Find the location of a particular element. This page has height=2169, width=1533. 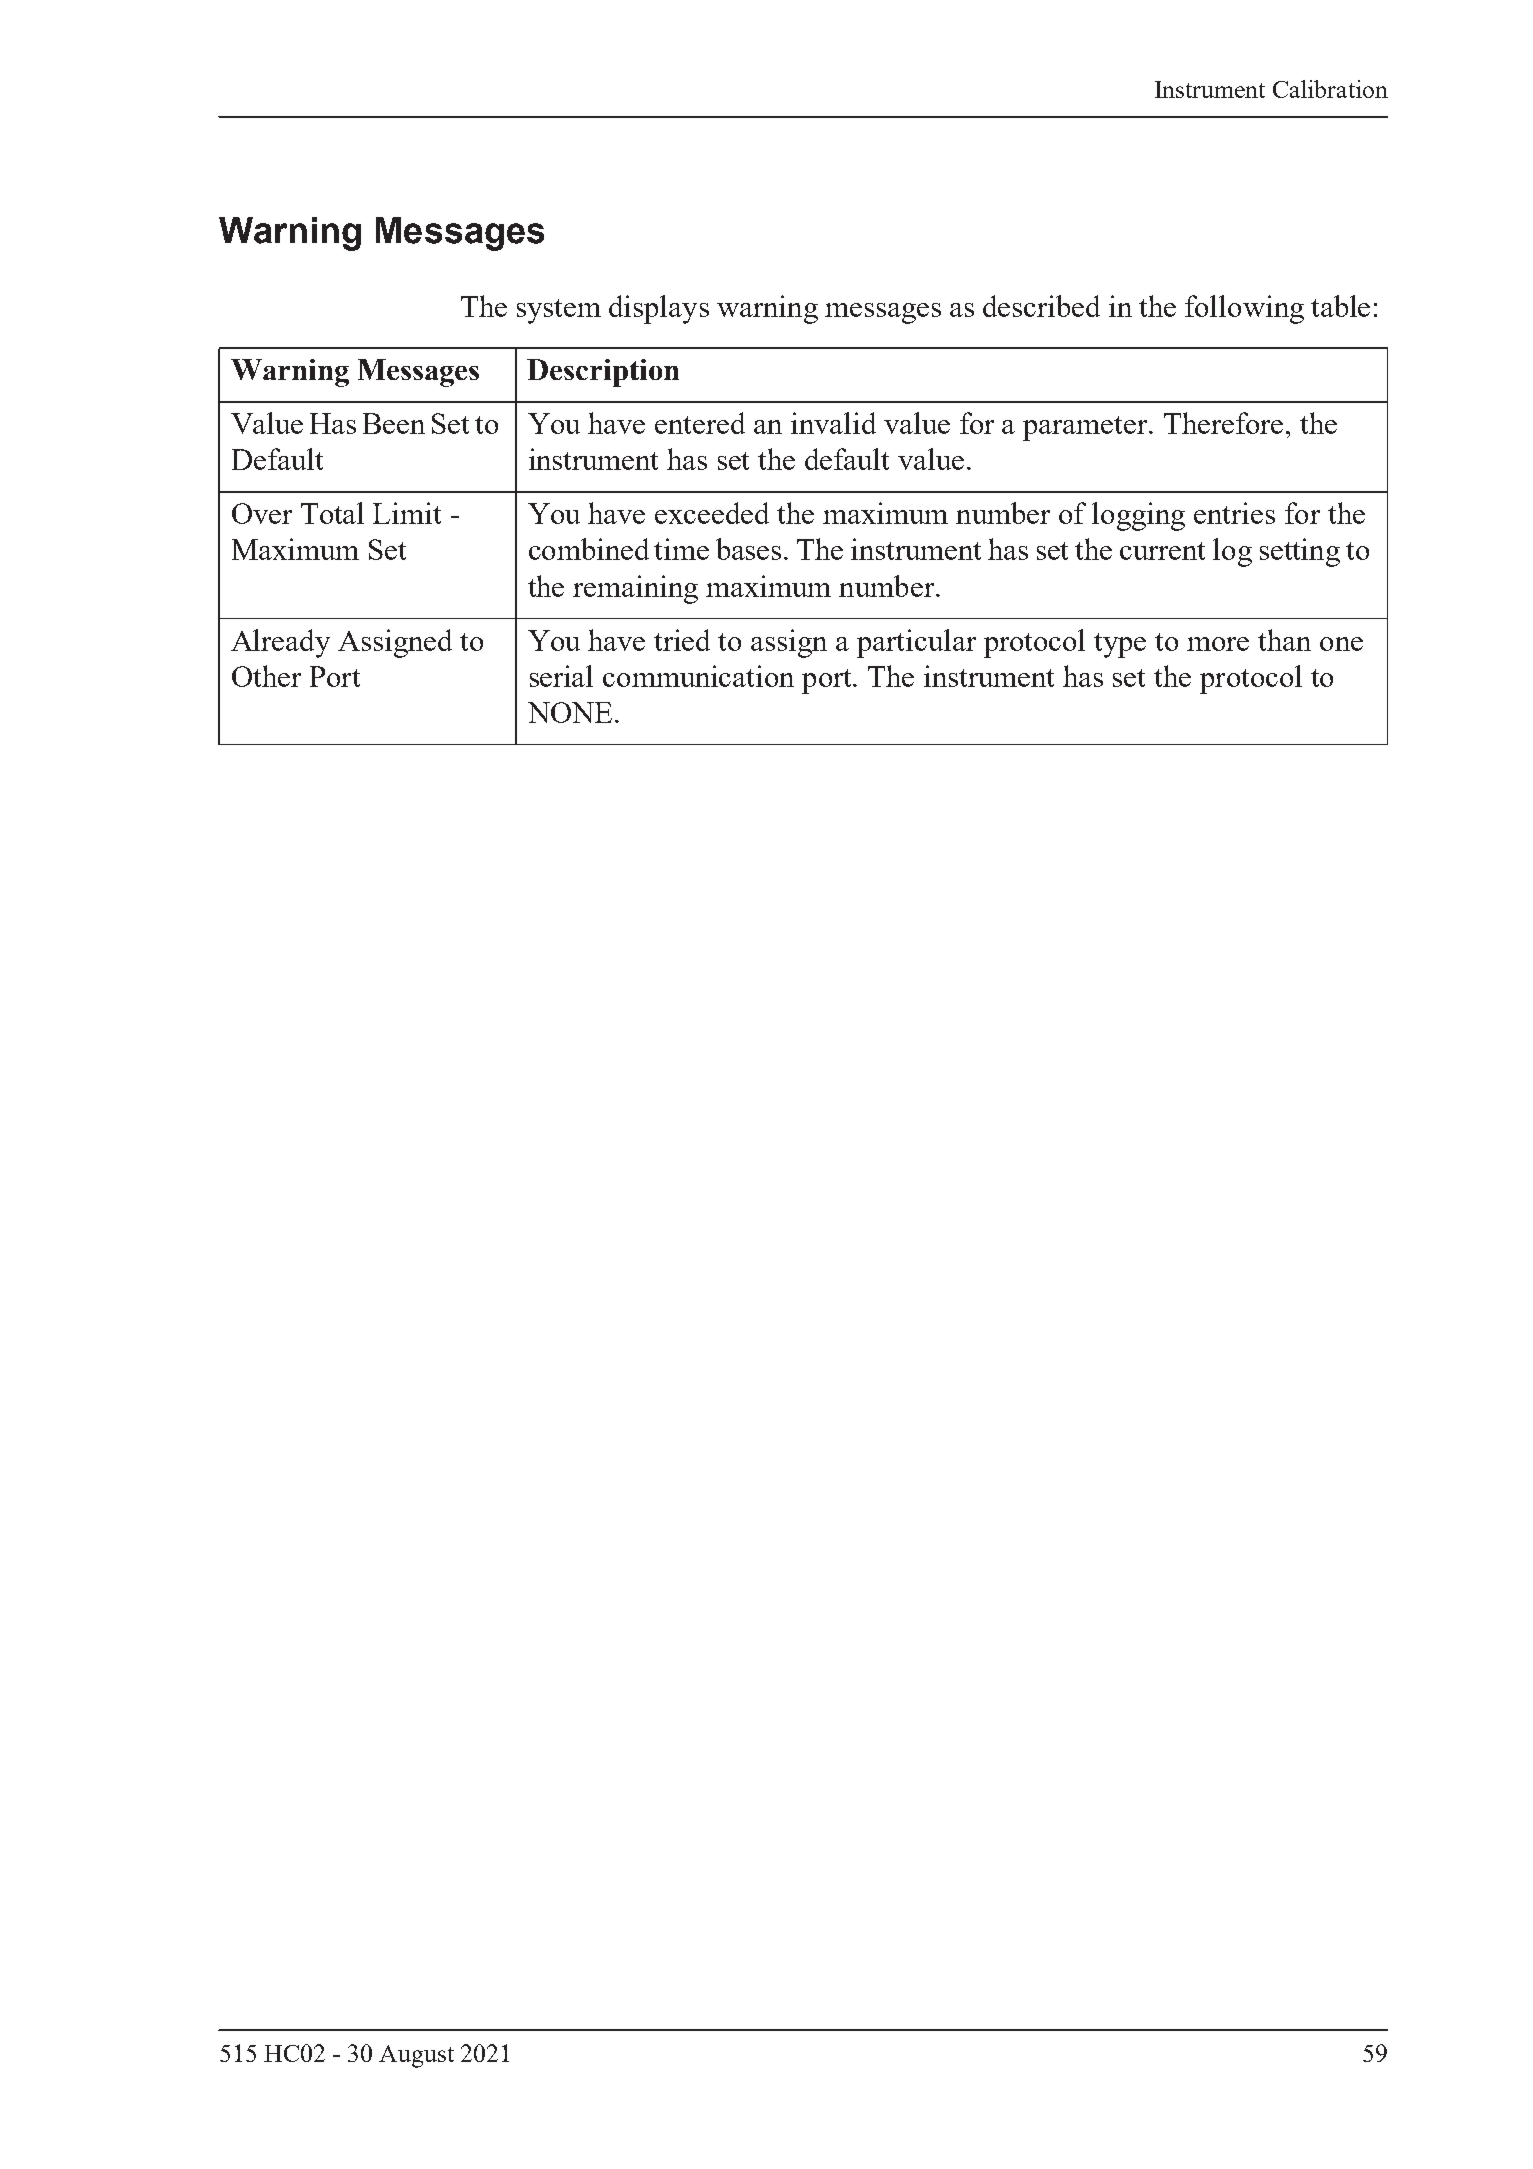

more is located at coordinates (1218, 644).
